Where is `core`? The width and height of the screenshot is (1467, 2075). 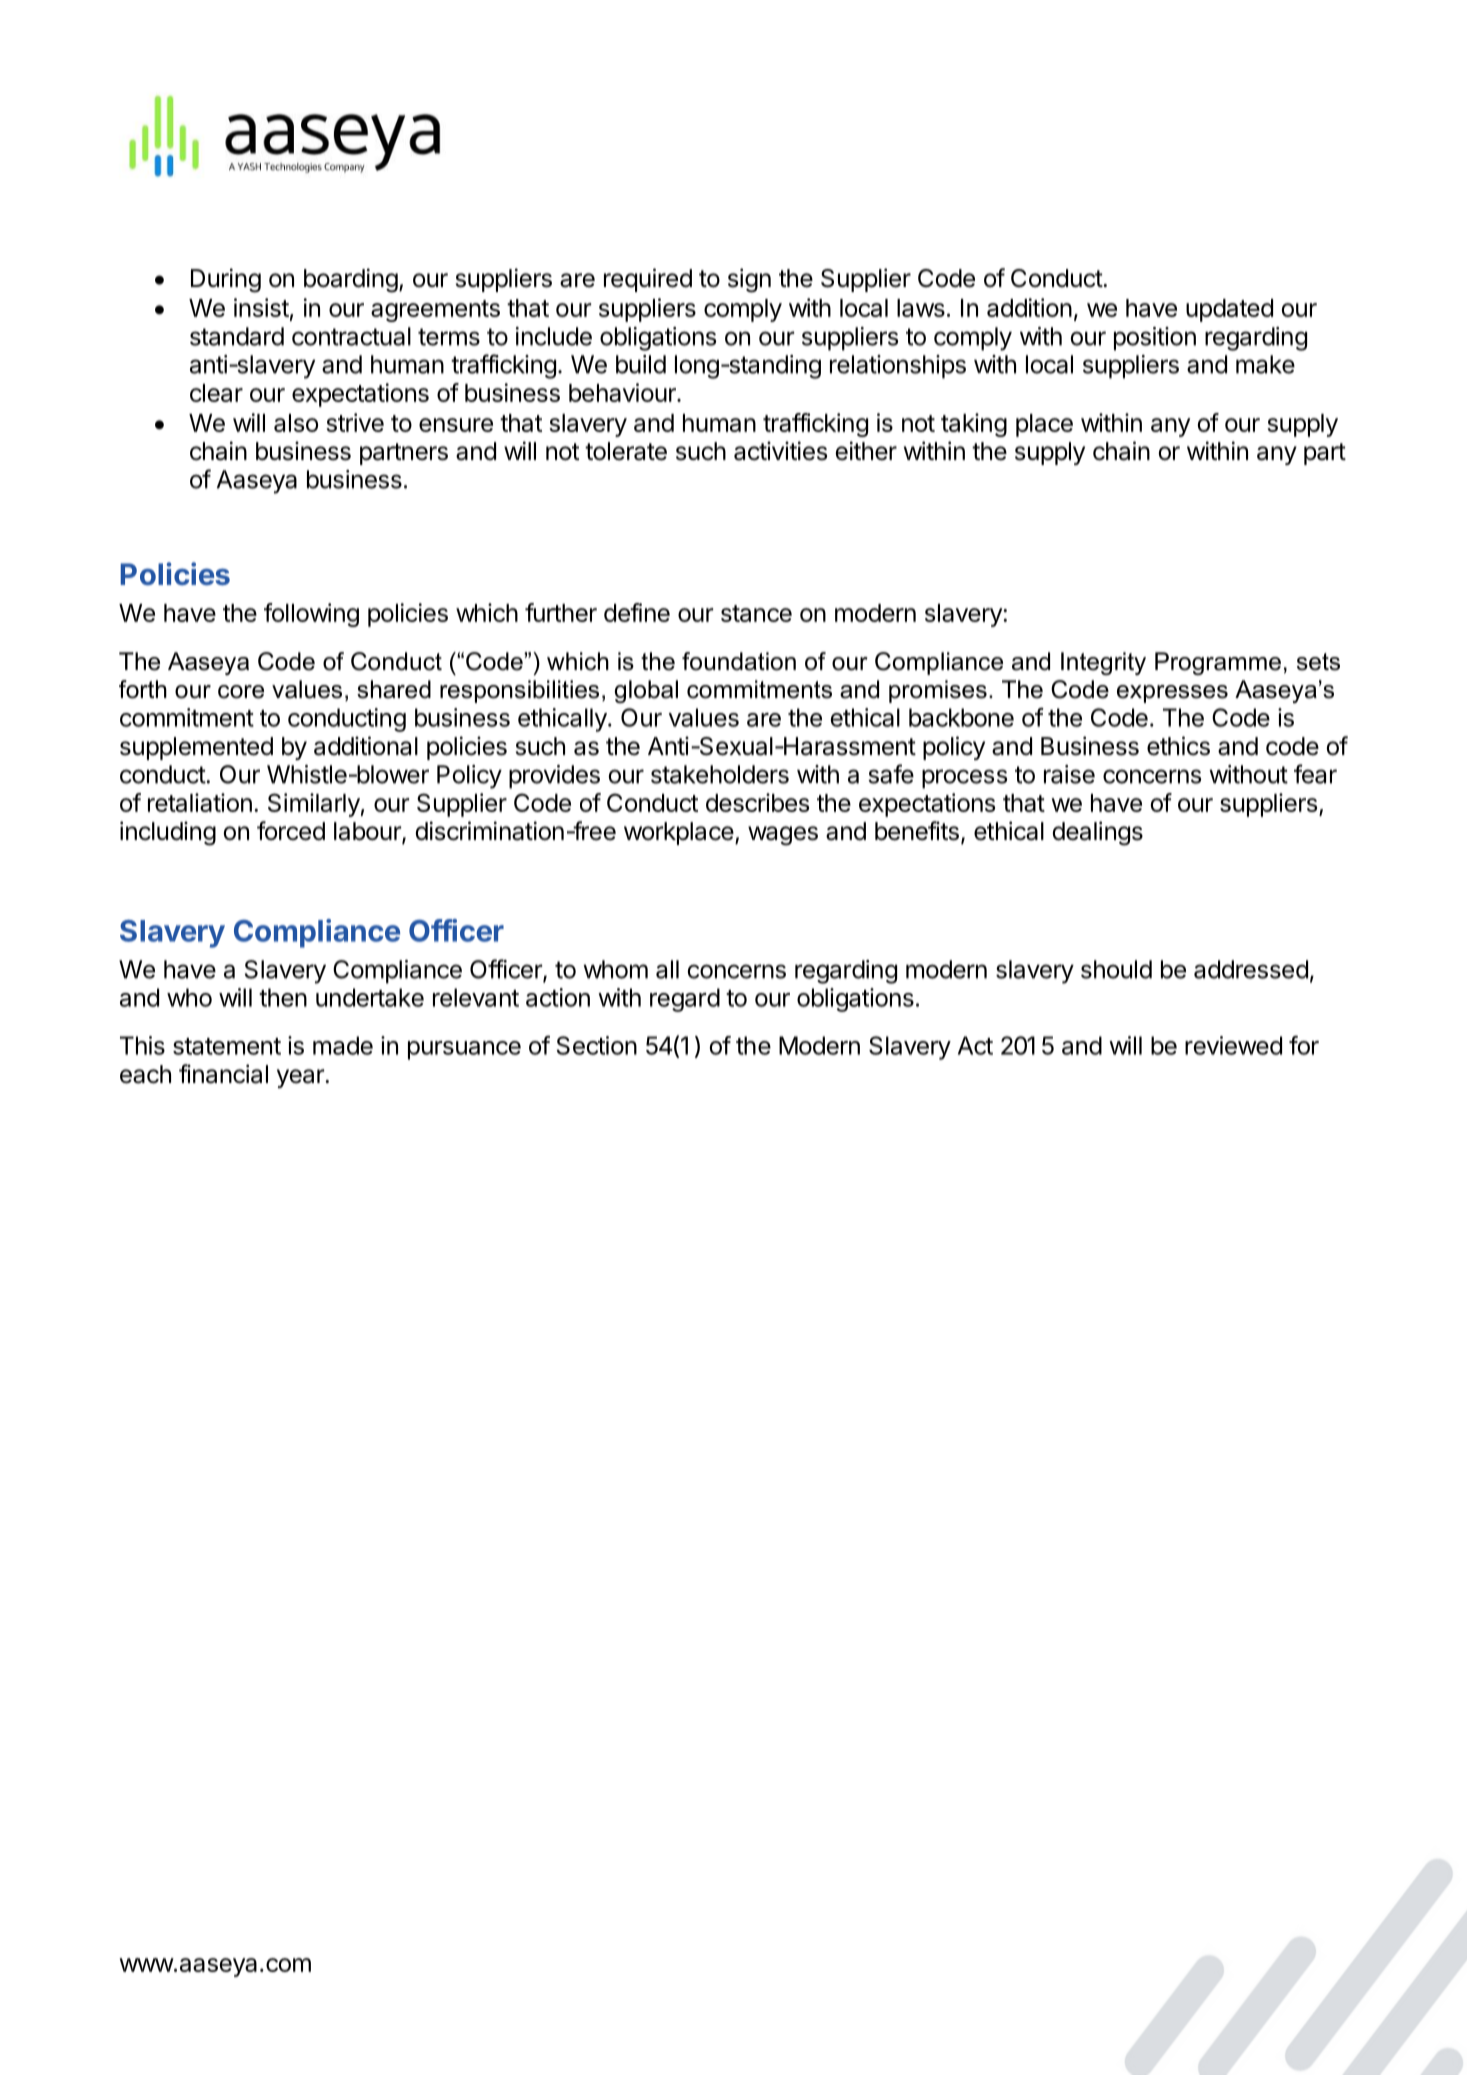 core is located at coordinates (241, 692).
